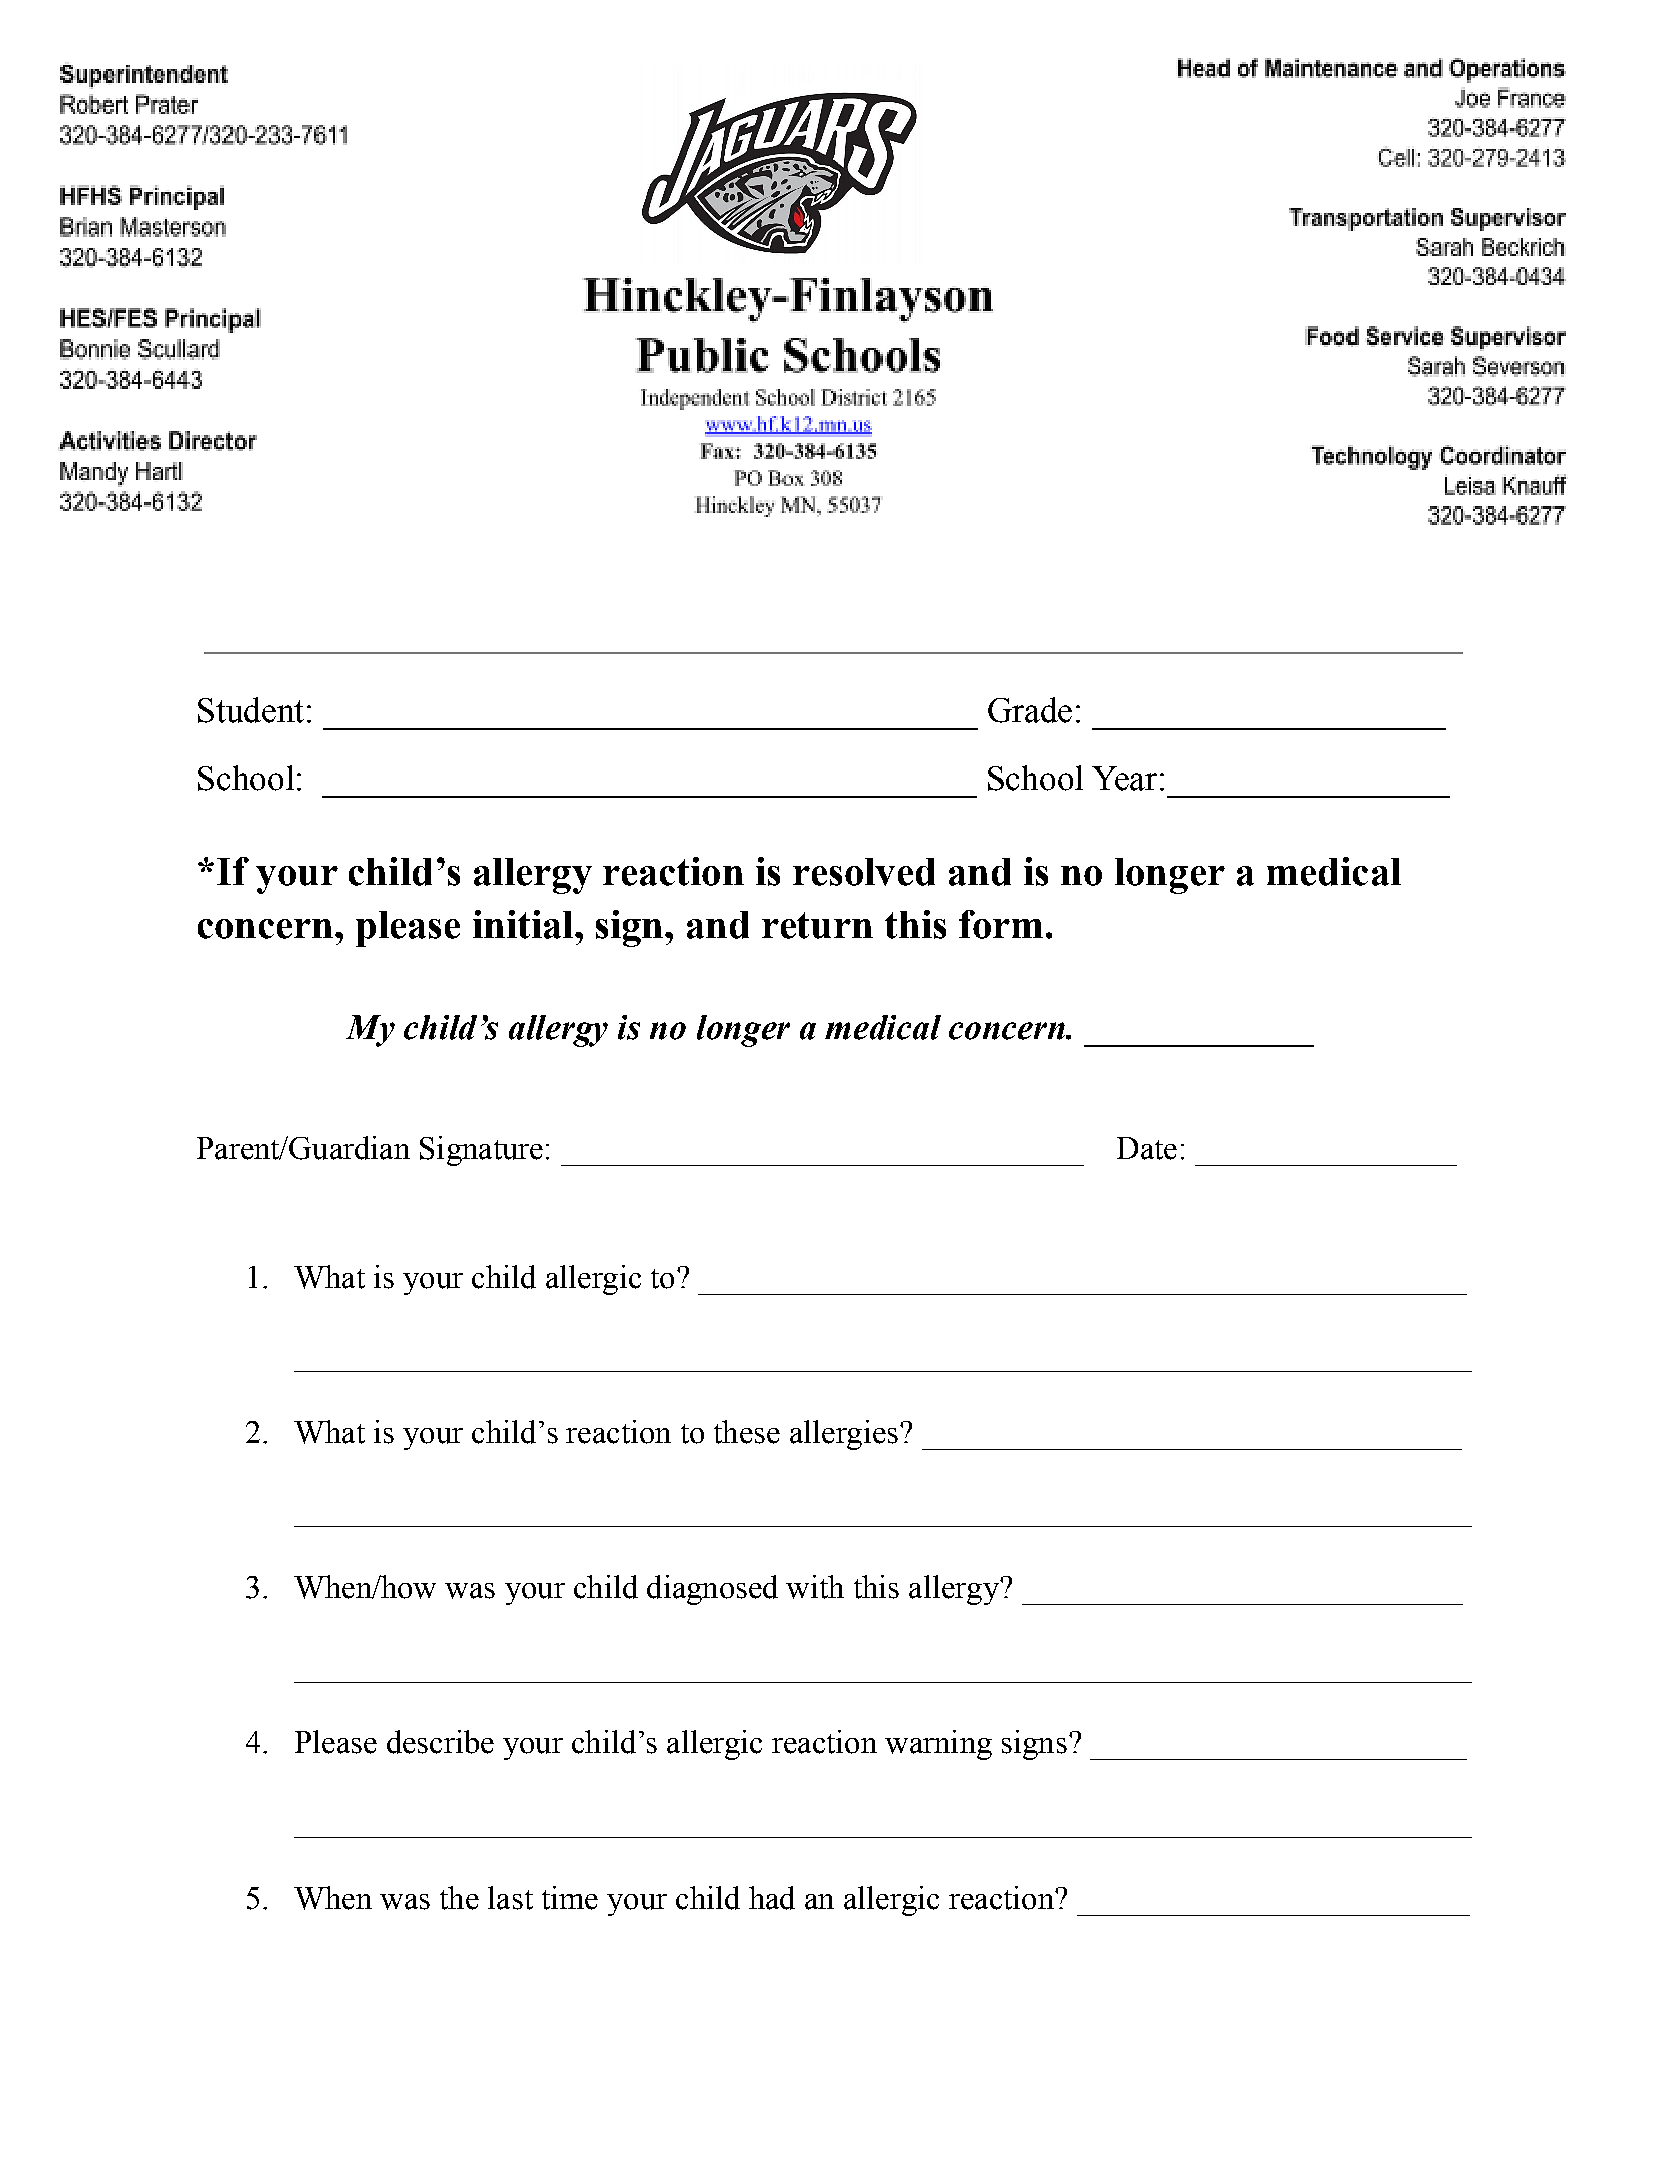 This document has height=2157, width=1667. Describe the element at coordinates (772, 1898) in the document. I see `had` at that location.
